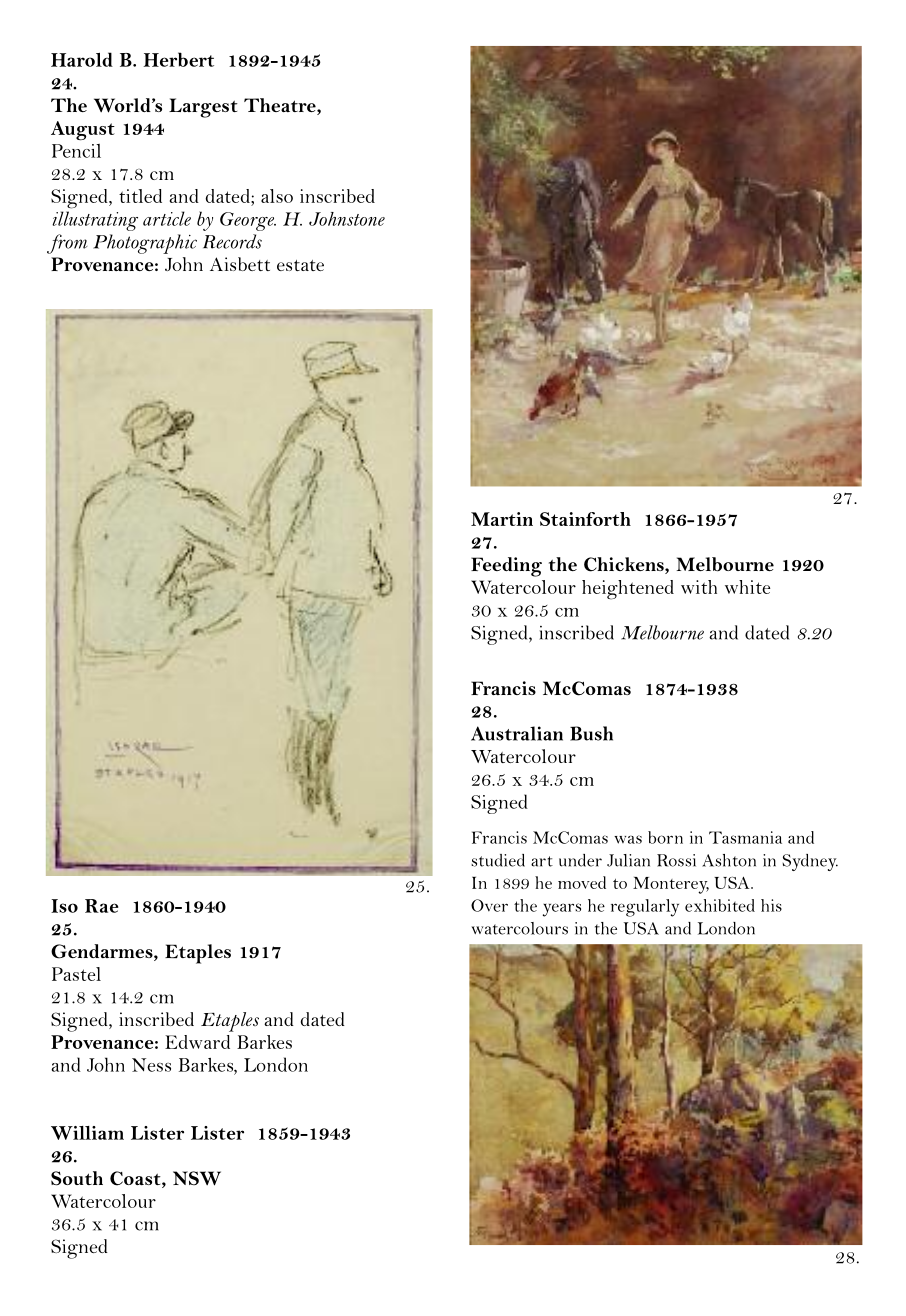  I want to click on NSW, so click(197, 1178).
